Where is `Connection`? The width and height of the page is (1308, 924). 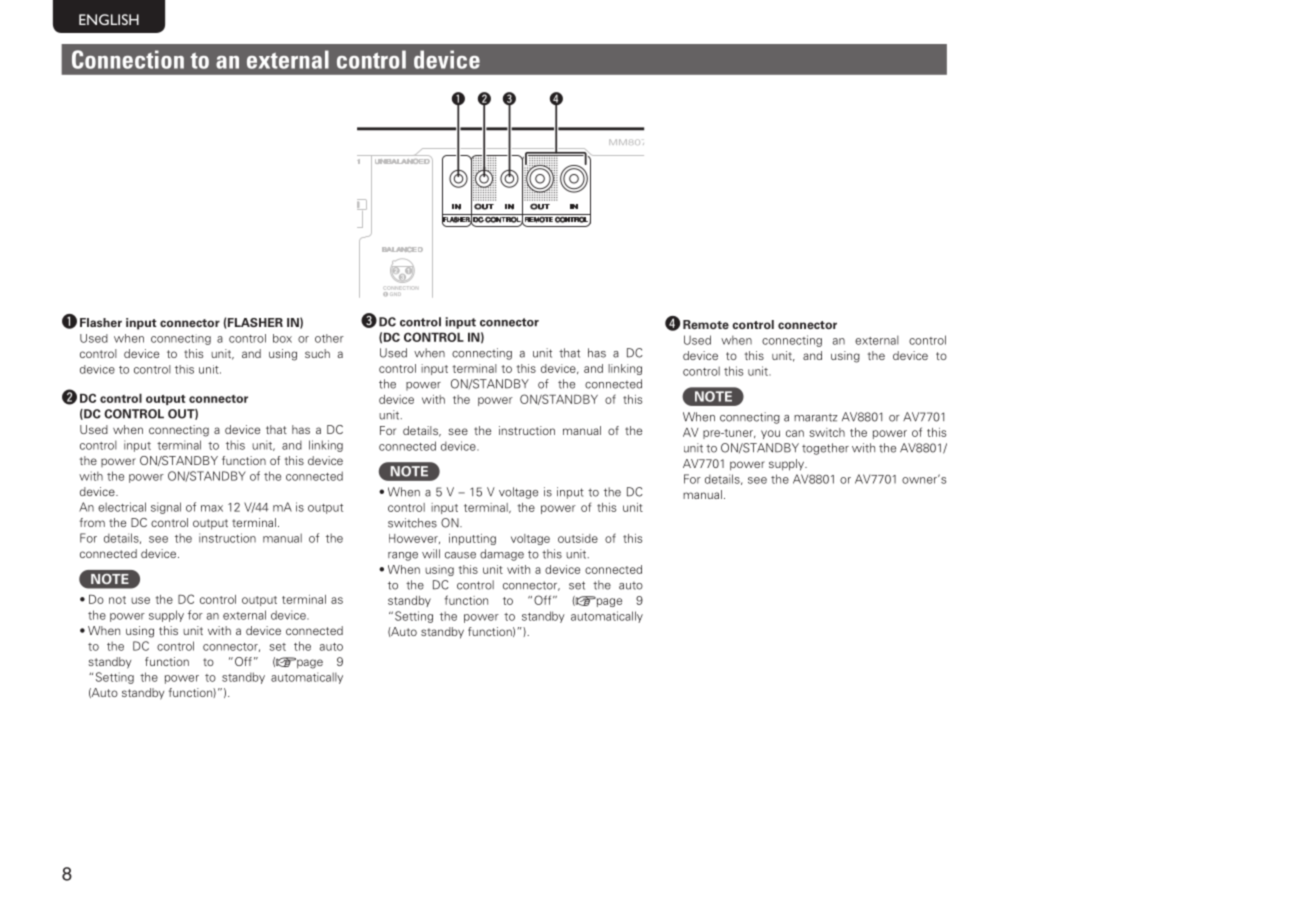 Connection is located at coordinates (128, 59).
